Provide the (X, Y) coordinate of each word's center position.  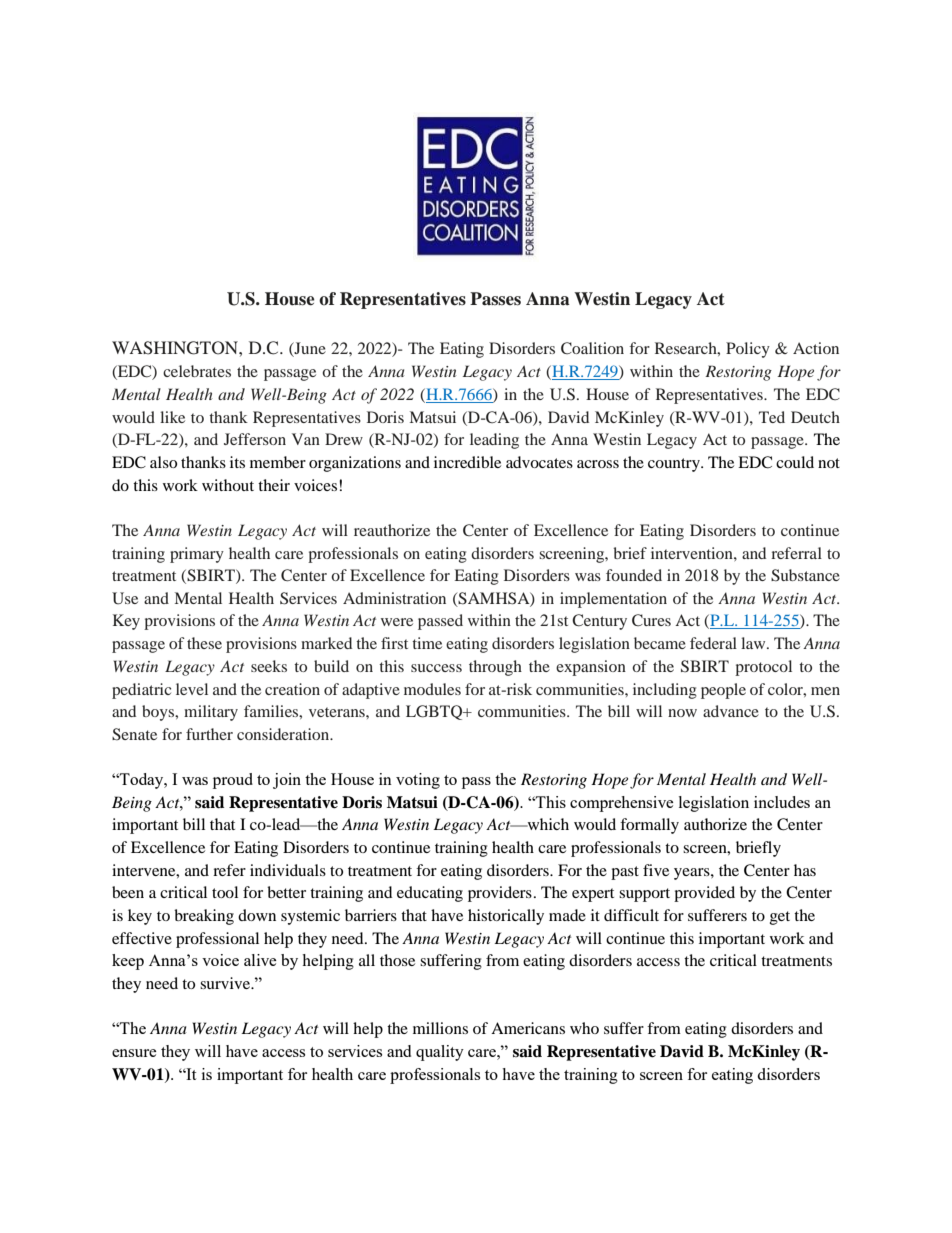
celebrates (197, 371)
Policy (748, 350)
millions (440, 1028)
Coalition (592, 348)
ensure (134, 1053)
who (584, 1028)
